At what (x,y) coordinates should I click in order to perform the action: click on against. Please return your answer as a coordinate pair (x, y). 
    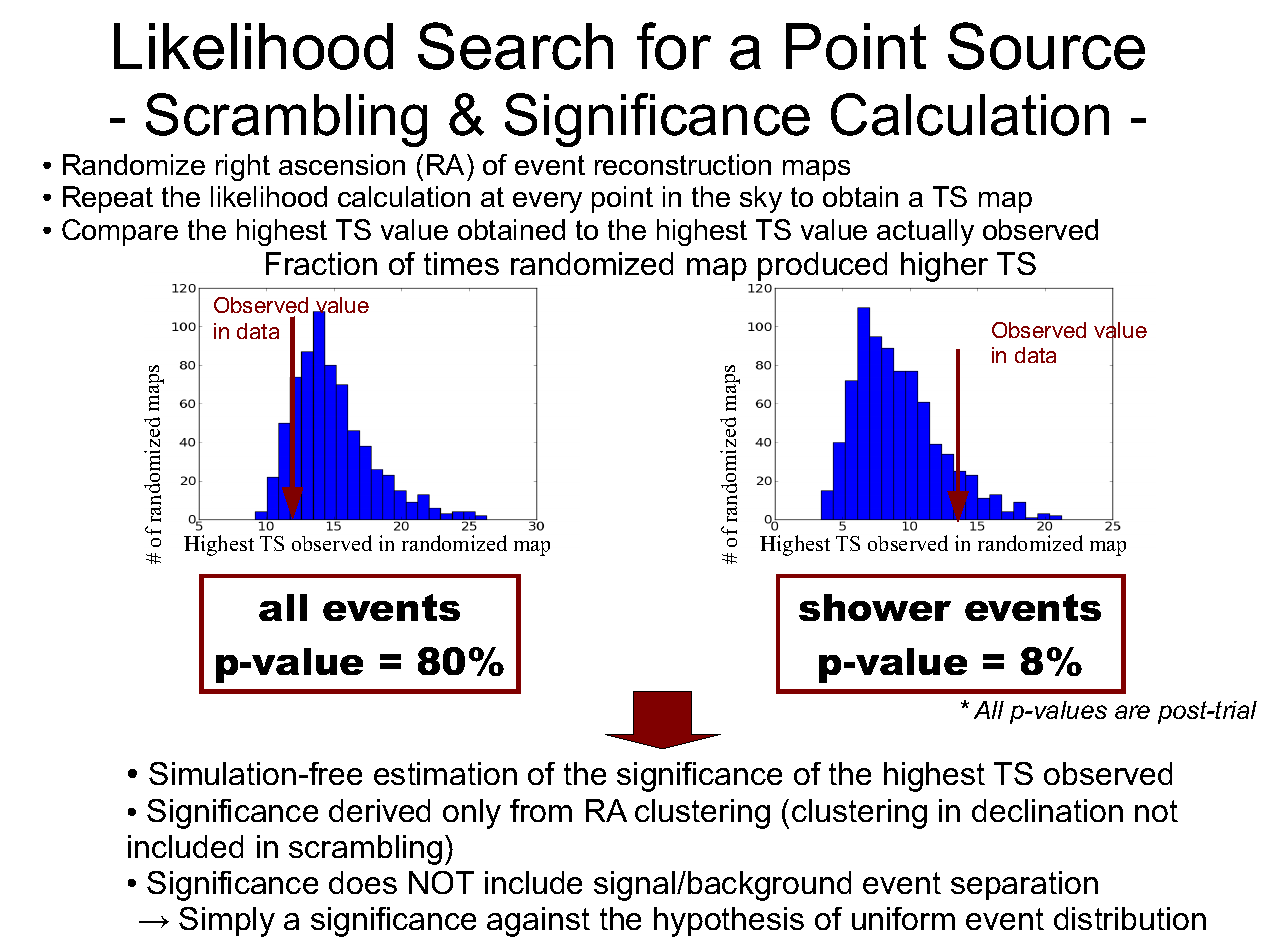
    Looking at the image, I should click on (538, 922).
